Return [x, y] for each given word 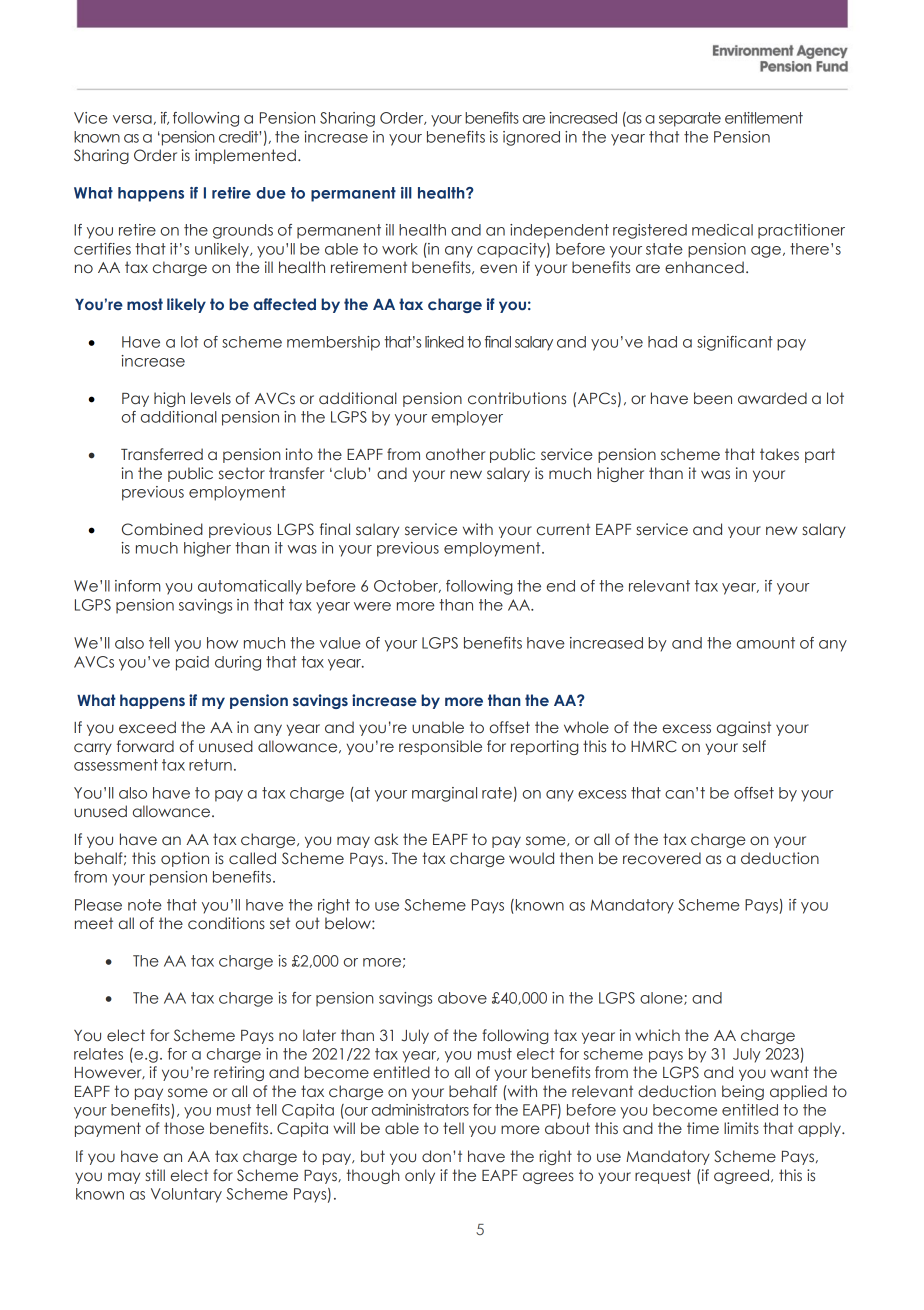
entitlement [764, 118]
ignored [531, 138]
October [407, 586]
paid [192, 663]
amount [766, 643]
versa [132, 119]
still [155, 1175]
